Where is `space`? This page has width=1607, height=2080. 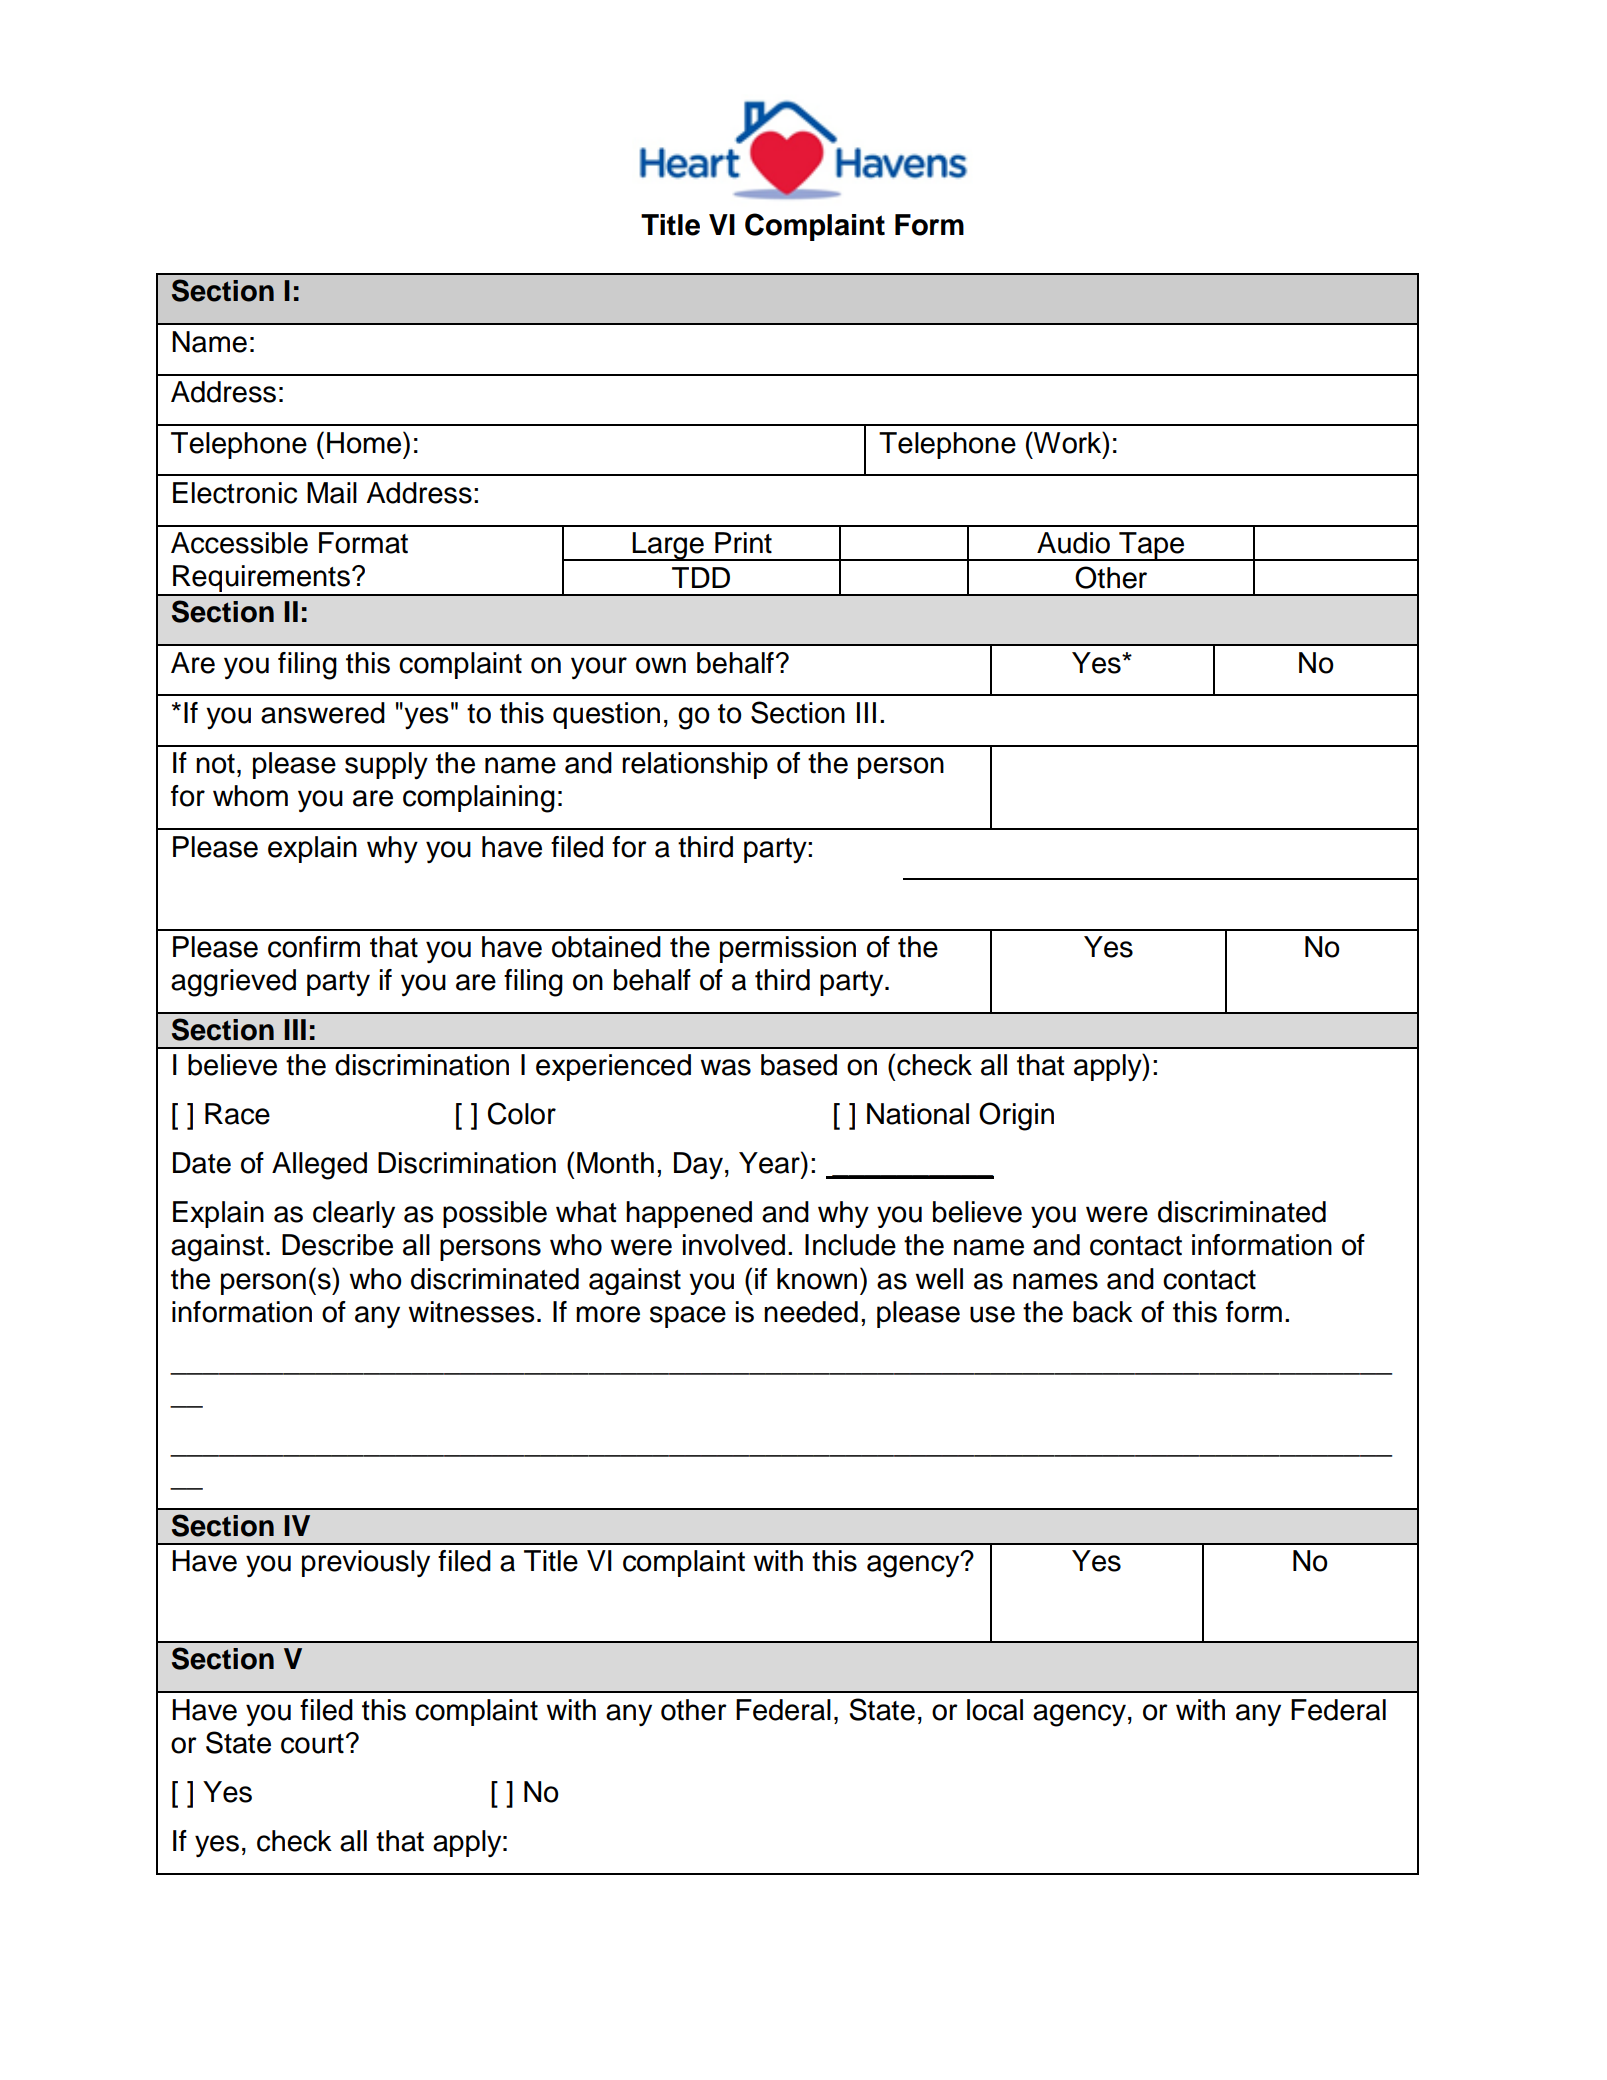 space is located at coordinates (688, 1317).
